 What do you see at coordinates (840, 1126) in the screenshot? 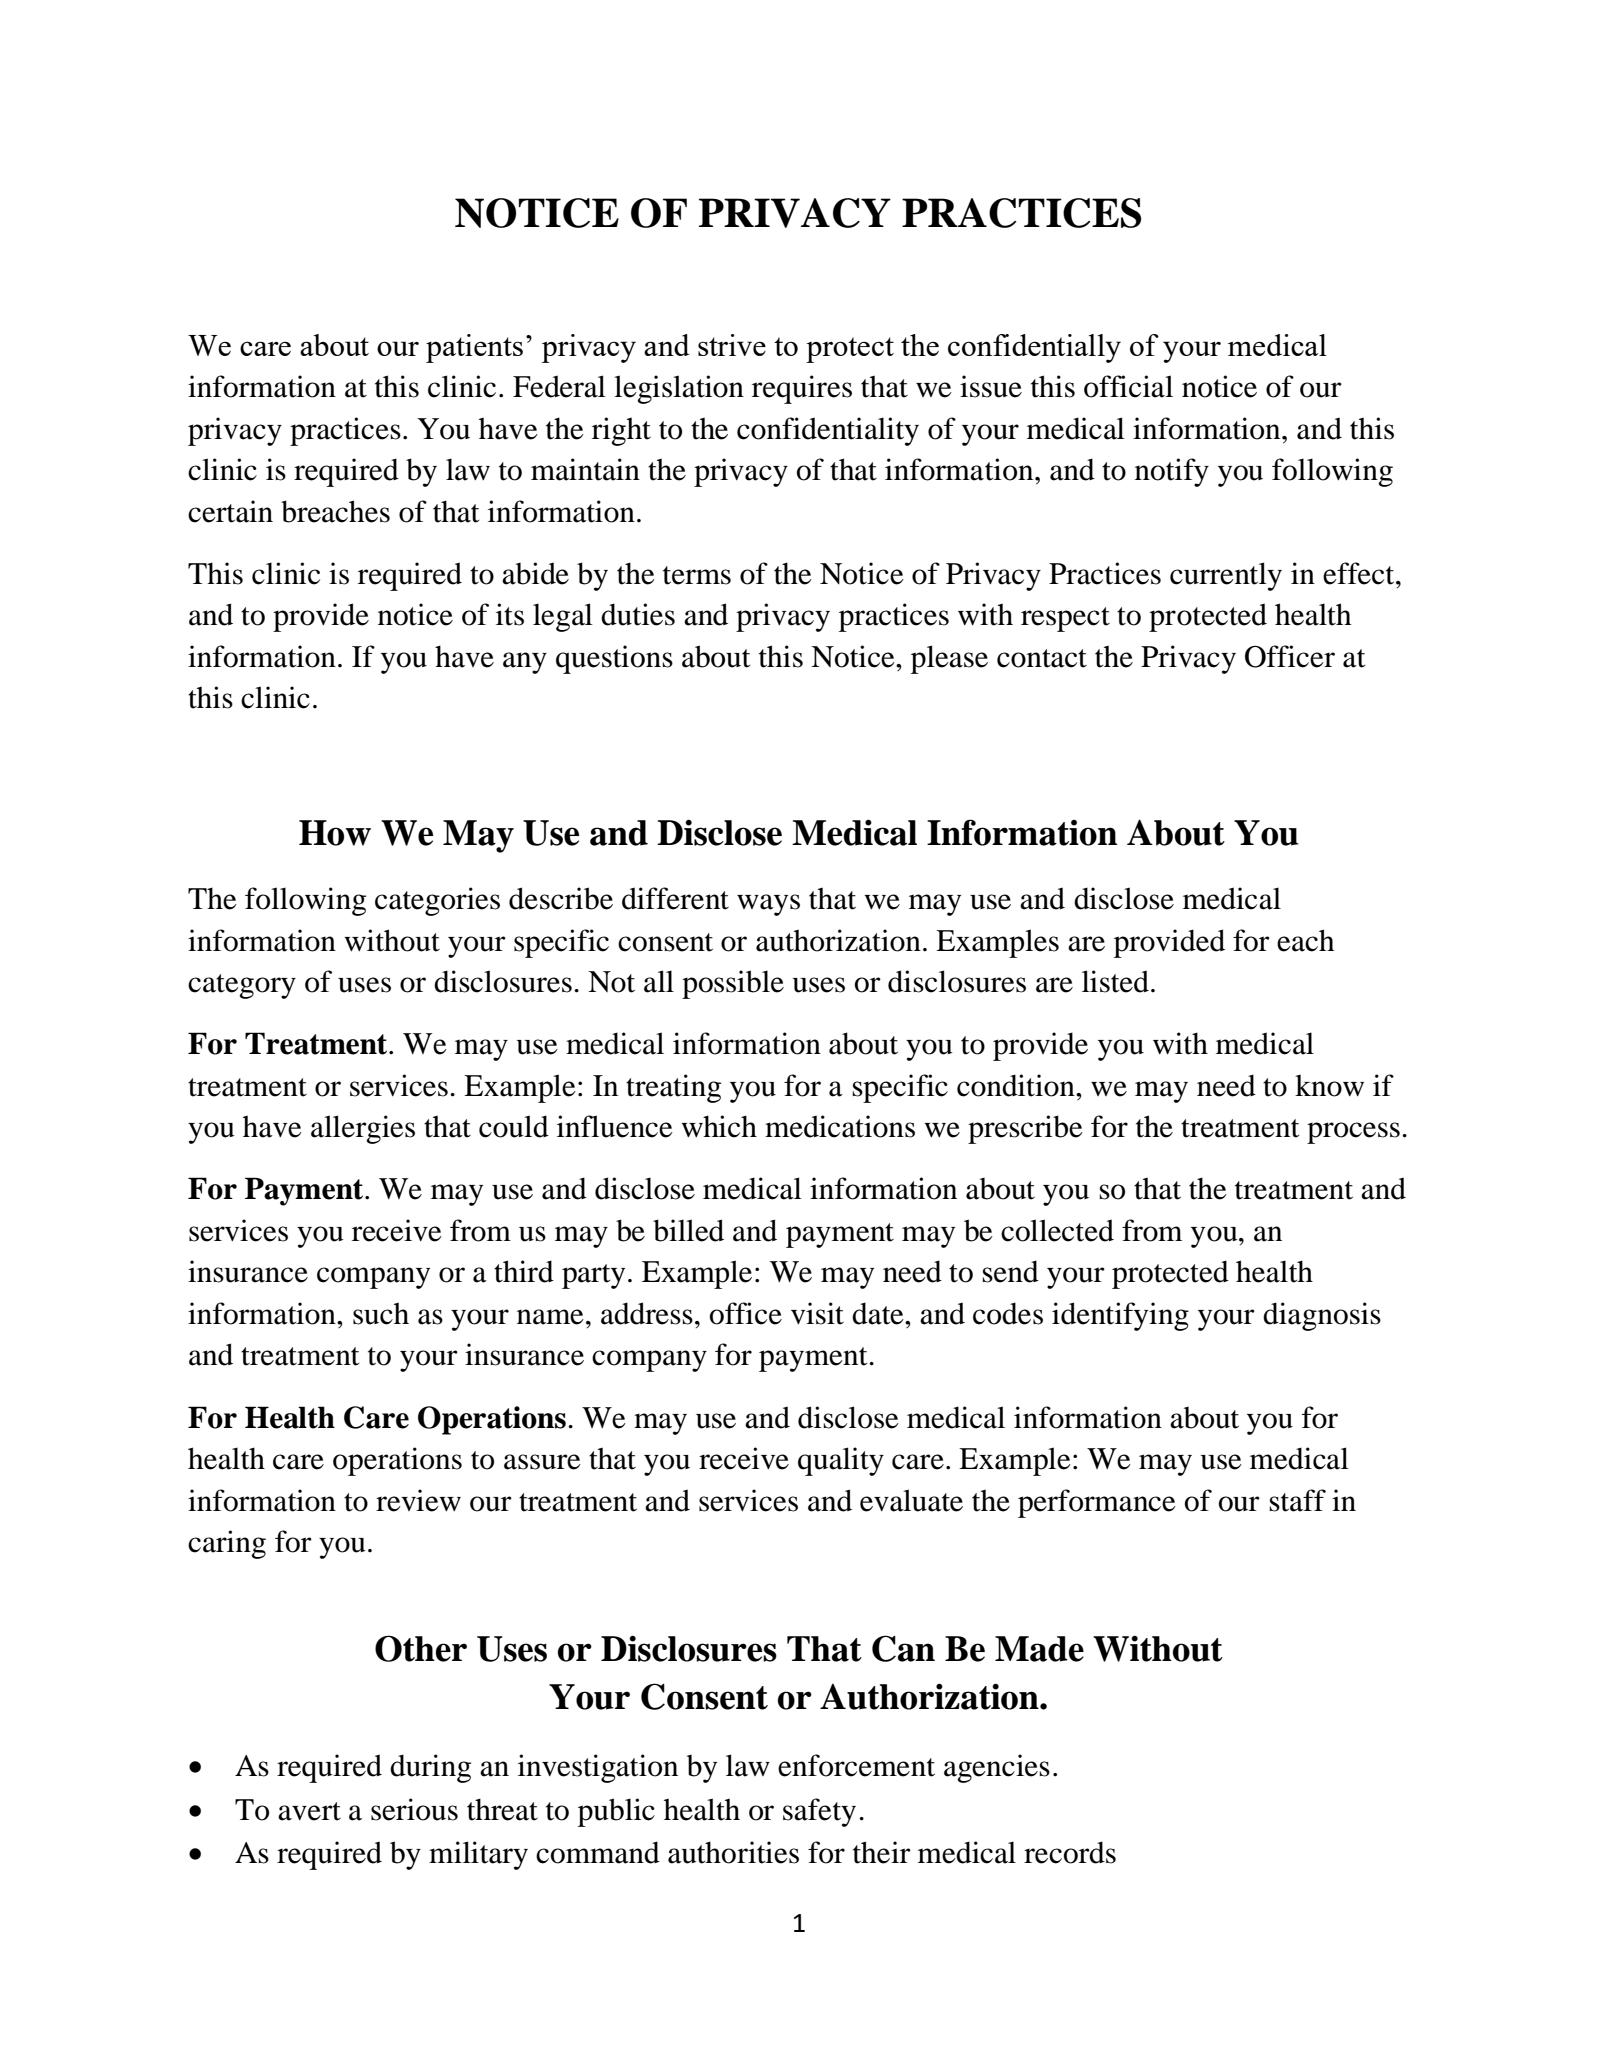
I see `medications` at bounding box center [840, 1126].
